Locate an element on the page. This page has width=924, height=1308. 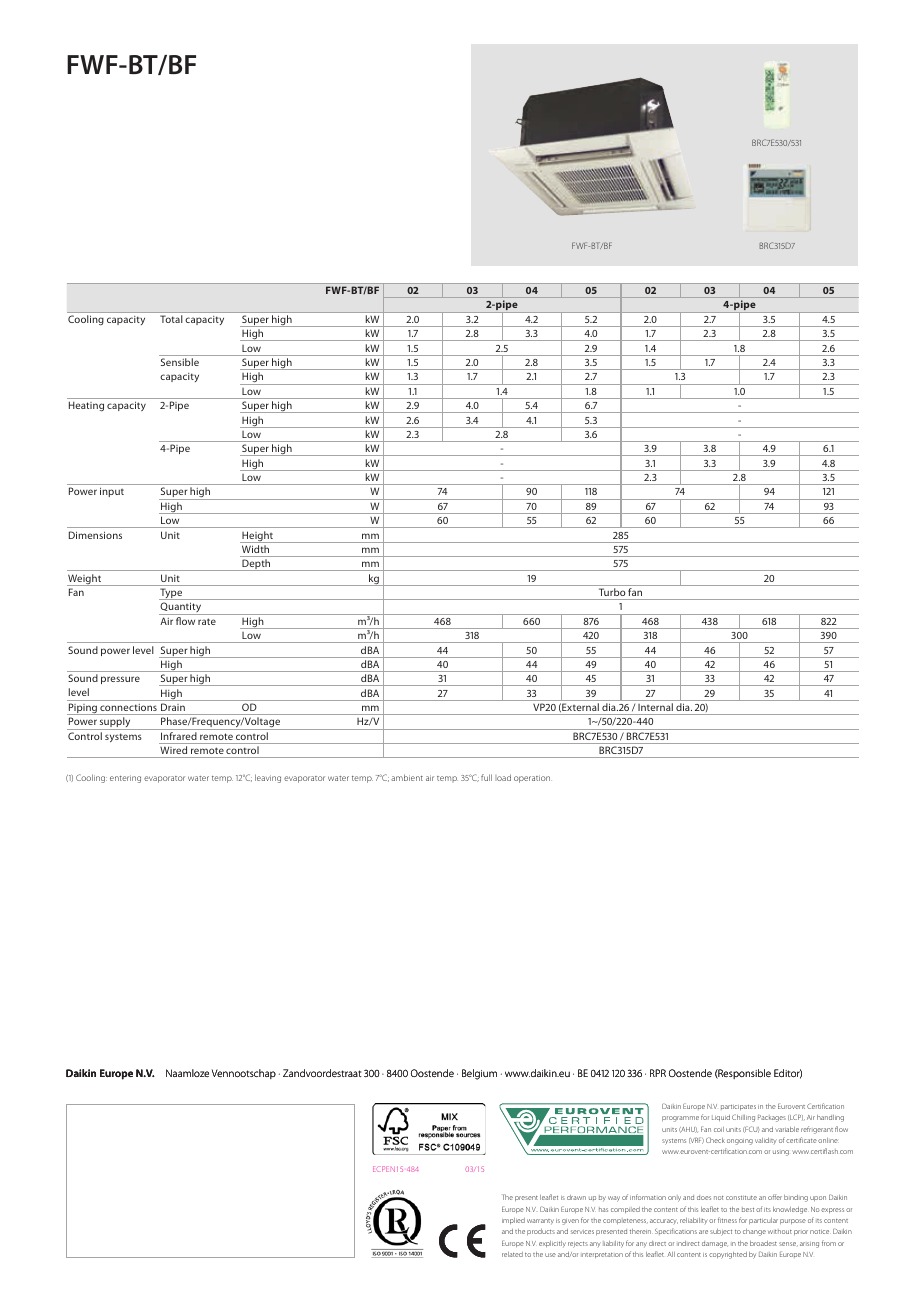
Total is located at coordinates (171, 319).
